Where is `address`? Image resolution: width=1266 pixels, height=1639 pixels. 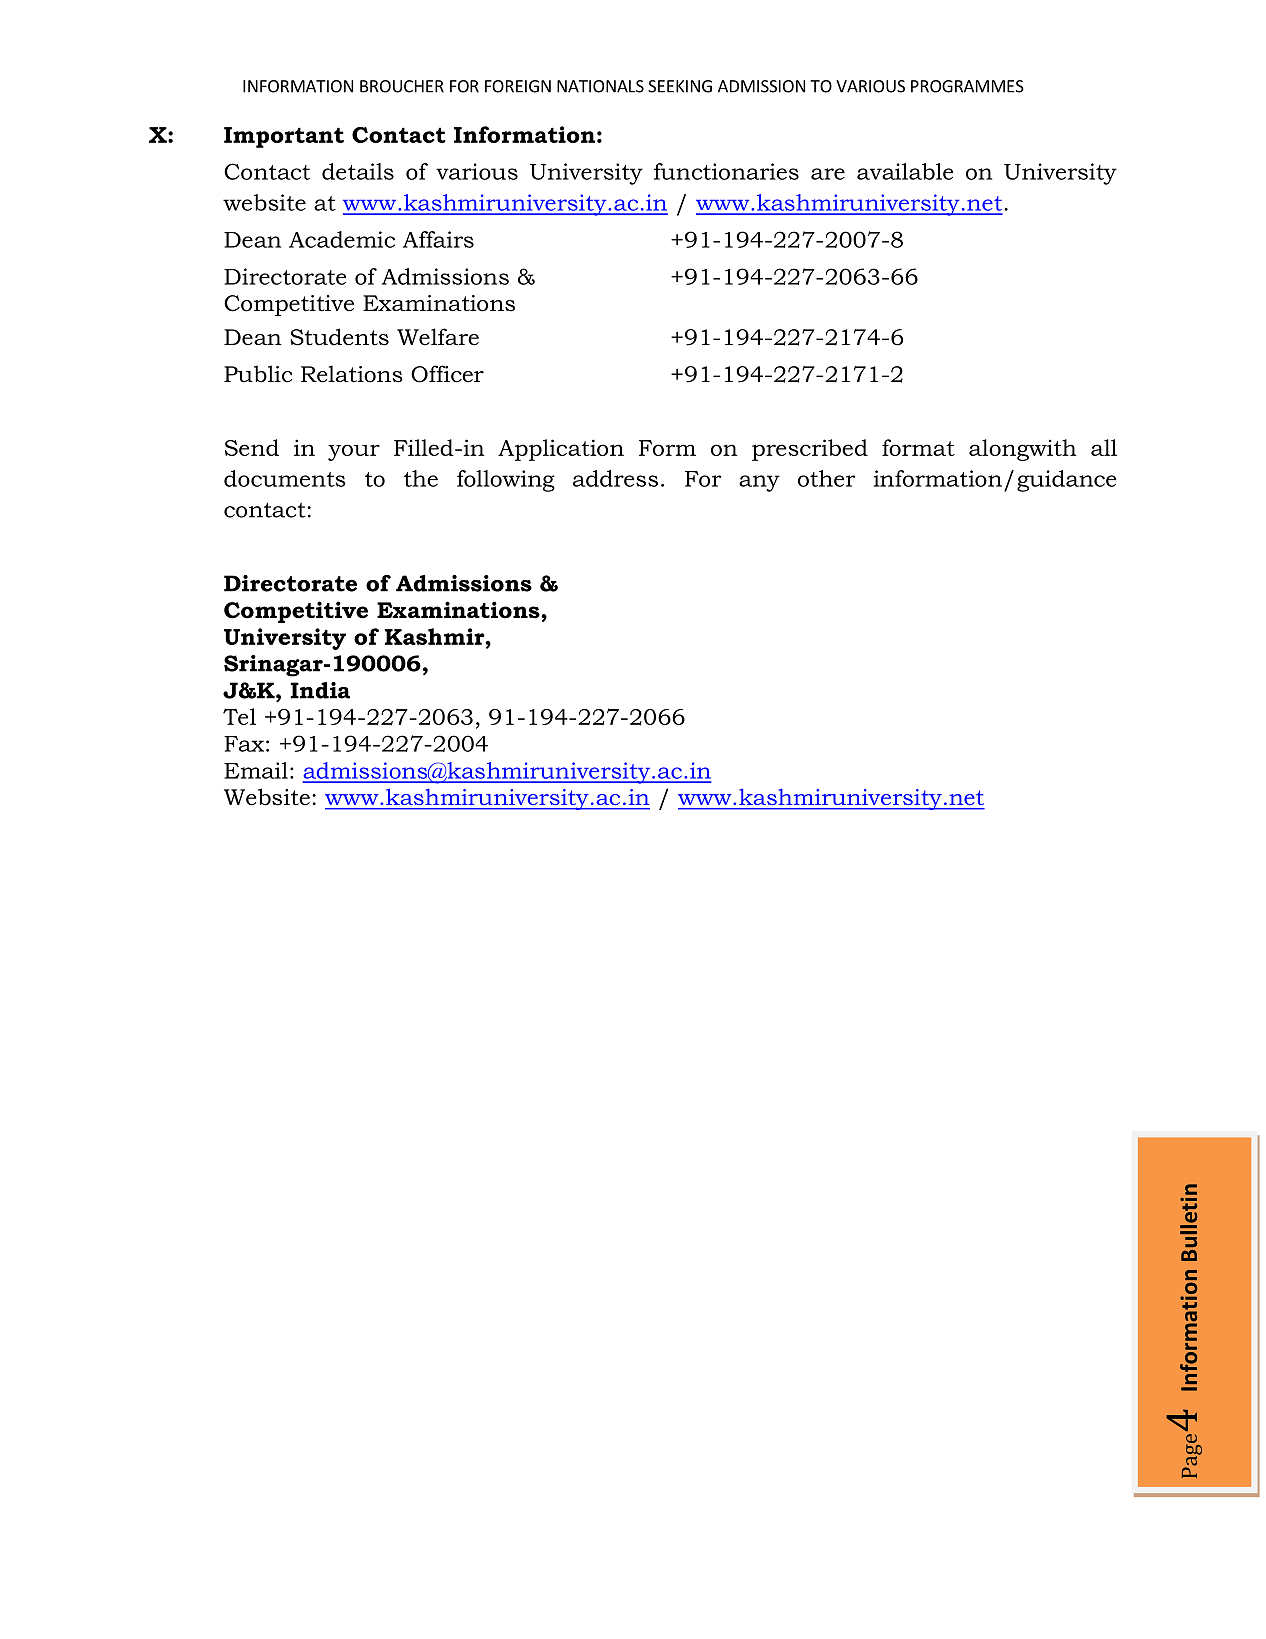 address is located at coordinates (615, 478).
